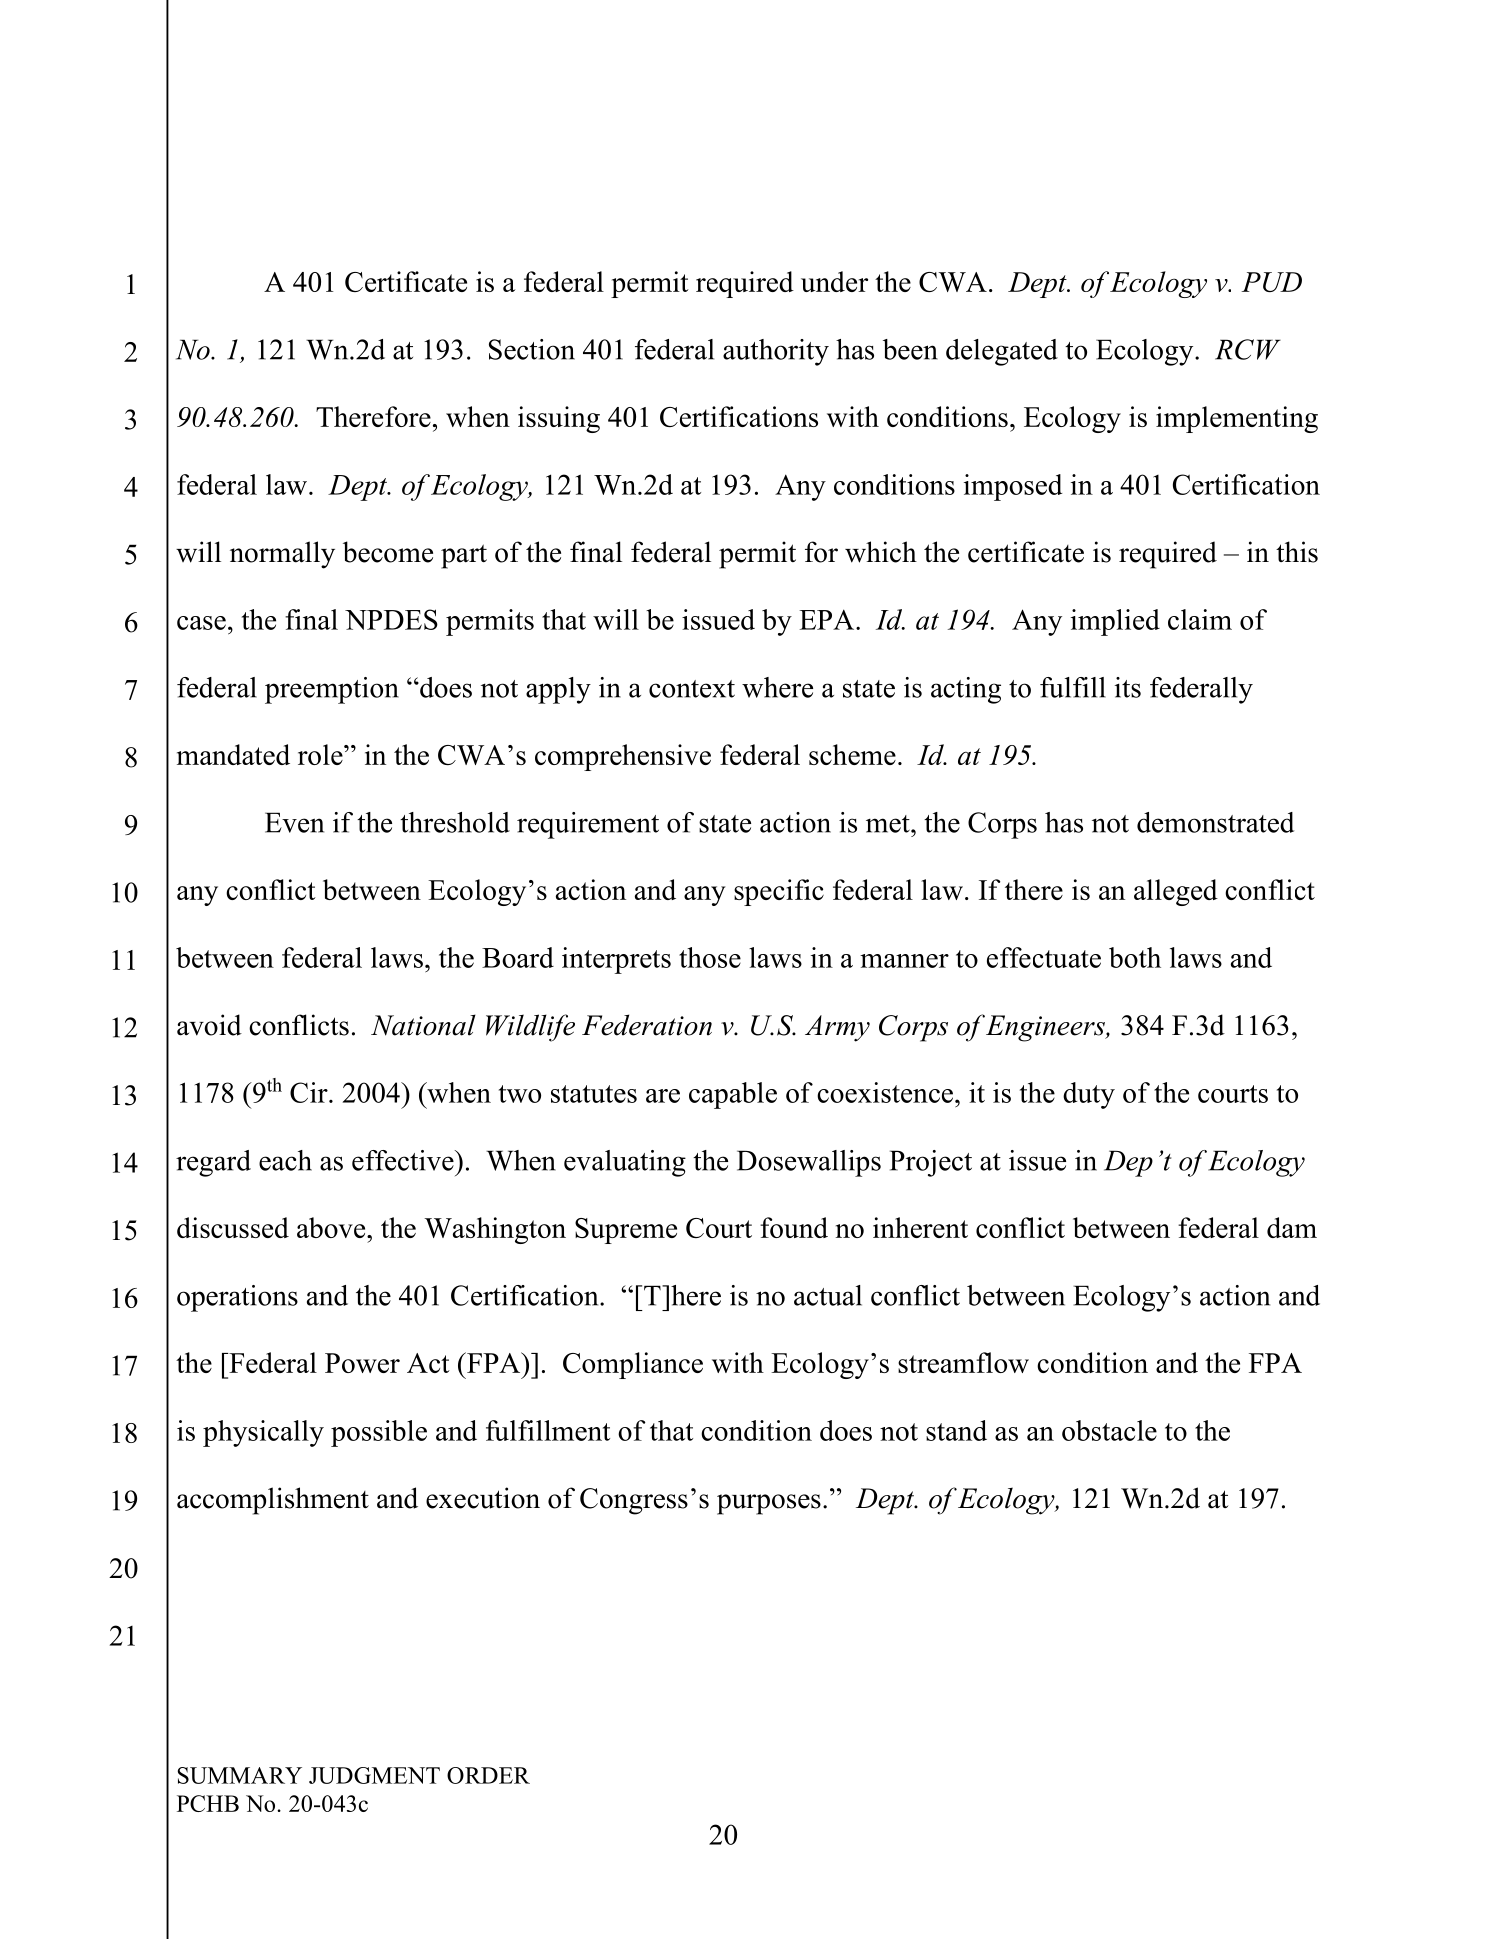  I want to click on Section, so click(532, 349).
